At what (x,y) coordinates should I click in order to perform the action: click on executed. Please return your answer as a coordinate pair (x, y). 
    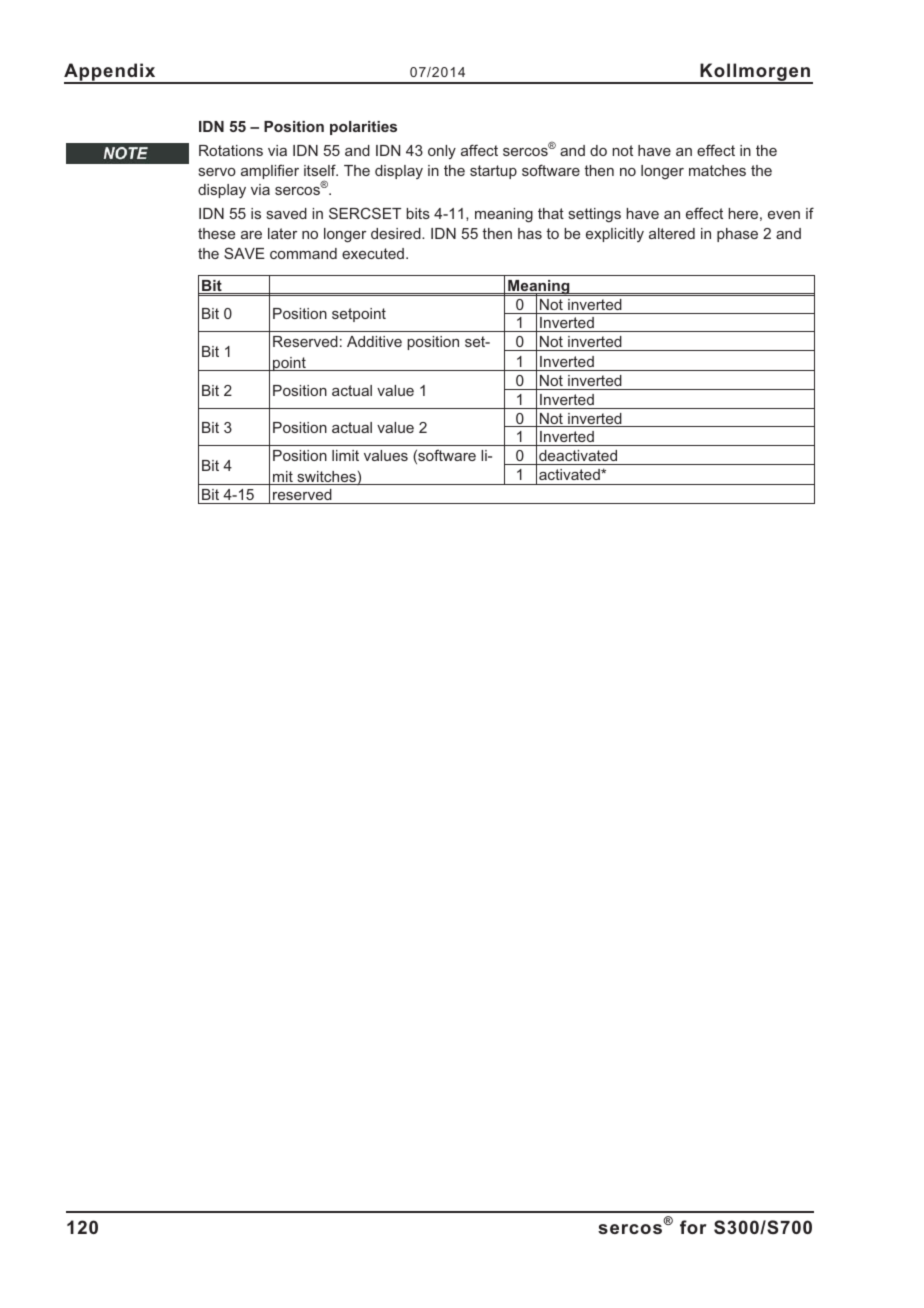
    Looking at the image, I should click on (373, 253).
